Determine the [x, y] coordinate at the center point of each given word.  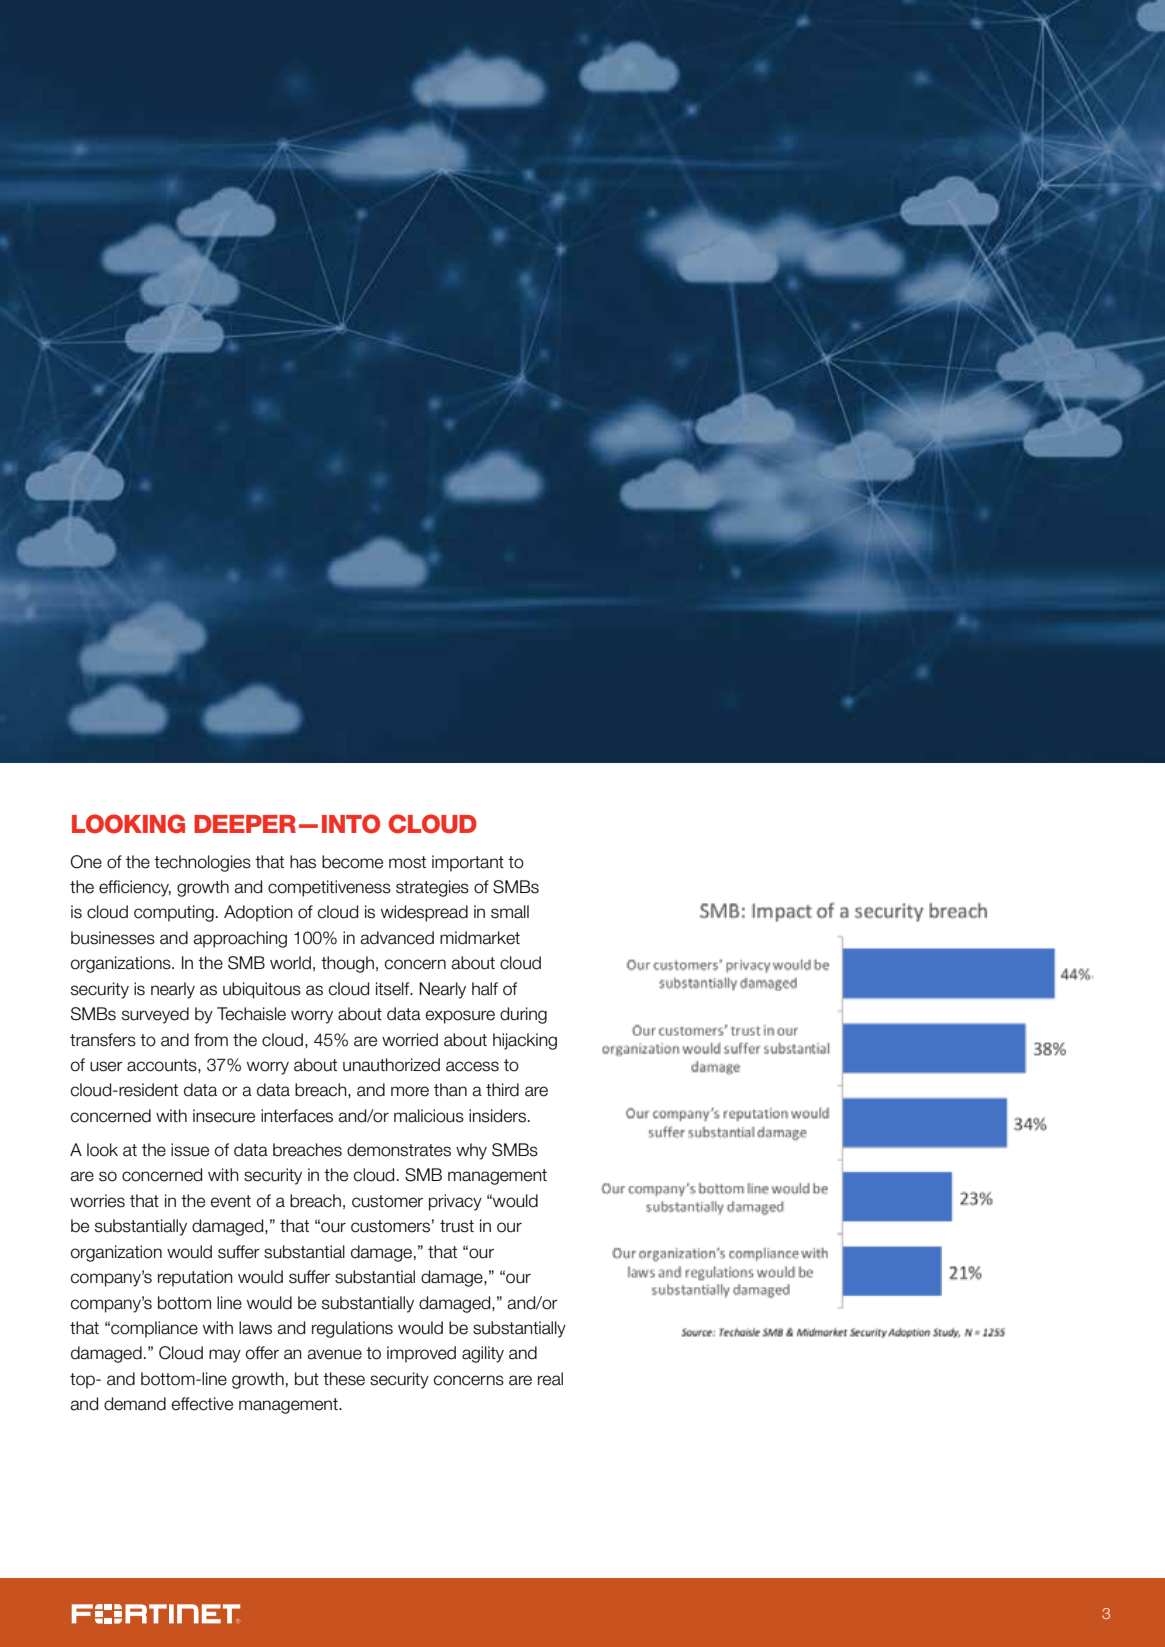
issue [190, 1150]
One [86, 862]
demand [135, 1404]
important [468, 863]
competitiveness [329, 888]
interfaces [297, 1116]
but [307, 1379]
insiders [497, 1116]
